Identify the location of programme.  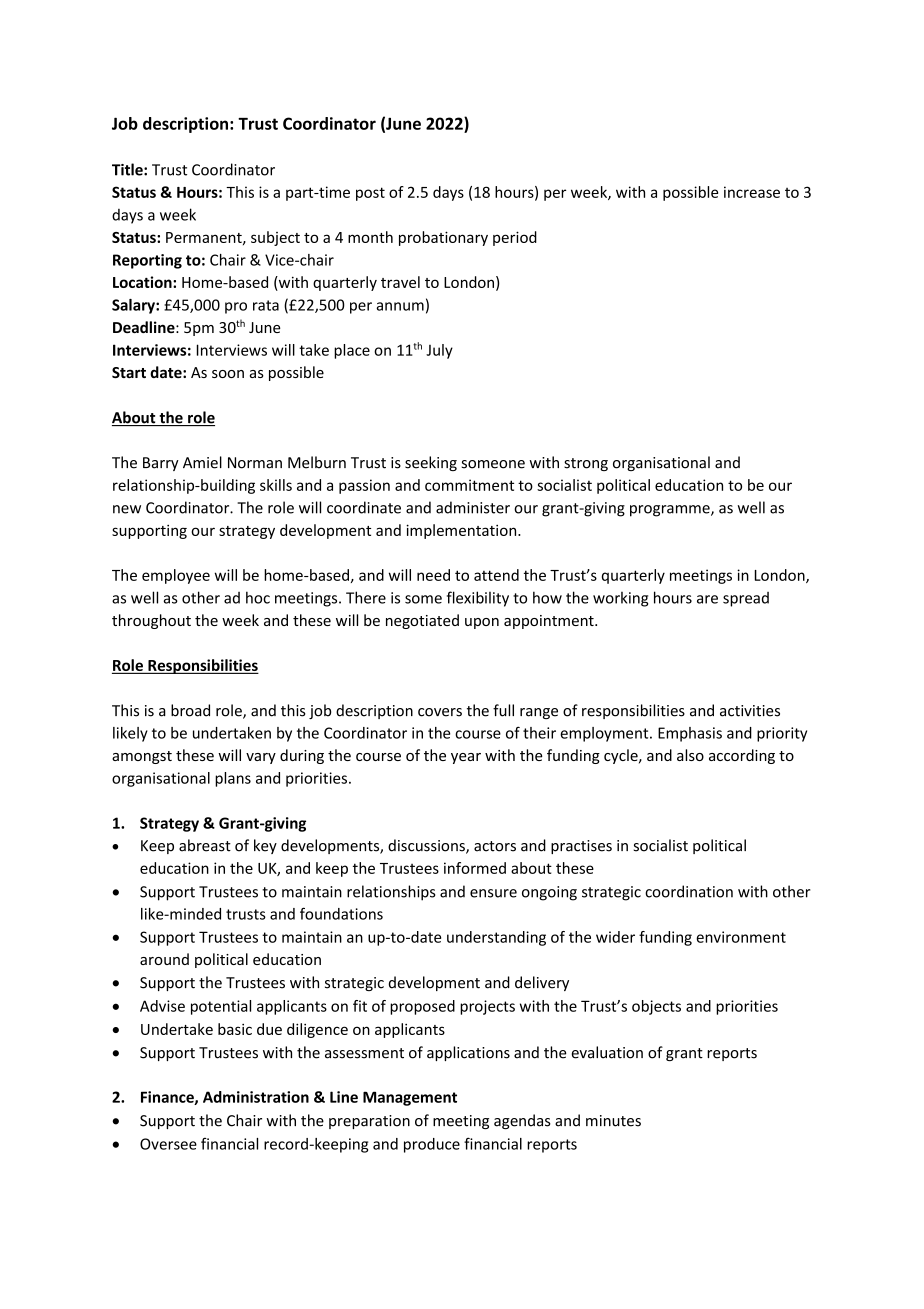
(671, 511).
